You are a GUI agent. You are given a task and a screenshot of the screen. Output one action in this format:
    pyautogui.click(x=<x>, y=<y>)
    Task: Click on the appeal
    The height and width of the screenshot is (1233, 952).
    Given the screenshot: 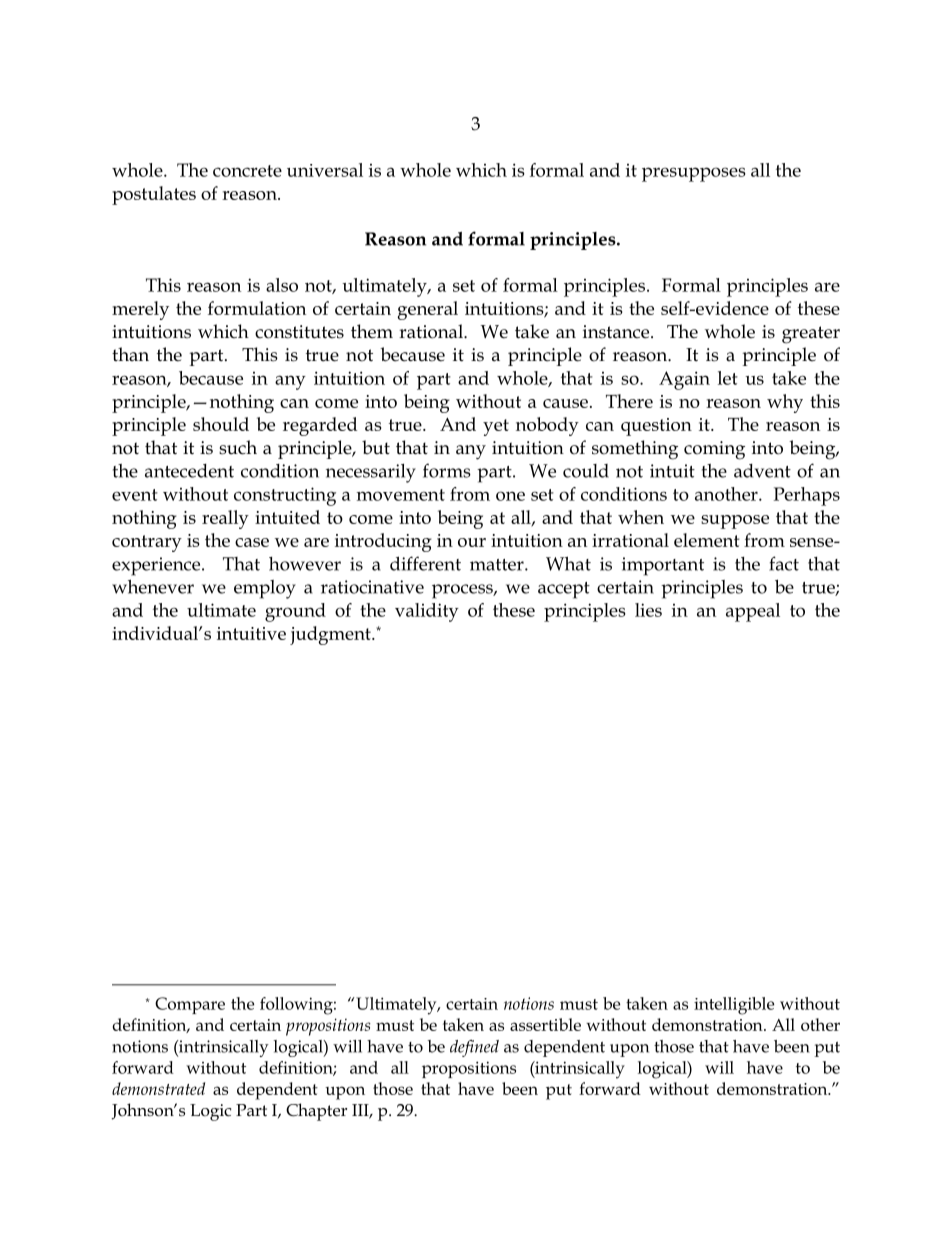 What is the action you would take?
    pyautogui.click(x=753, y=612)
